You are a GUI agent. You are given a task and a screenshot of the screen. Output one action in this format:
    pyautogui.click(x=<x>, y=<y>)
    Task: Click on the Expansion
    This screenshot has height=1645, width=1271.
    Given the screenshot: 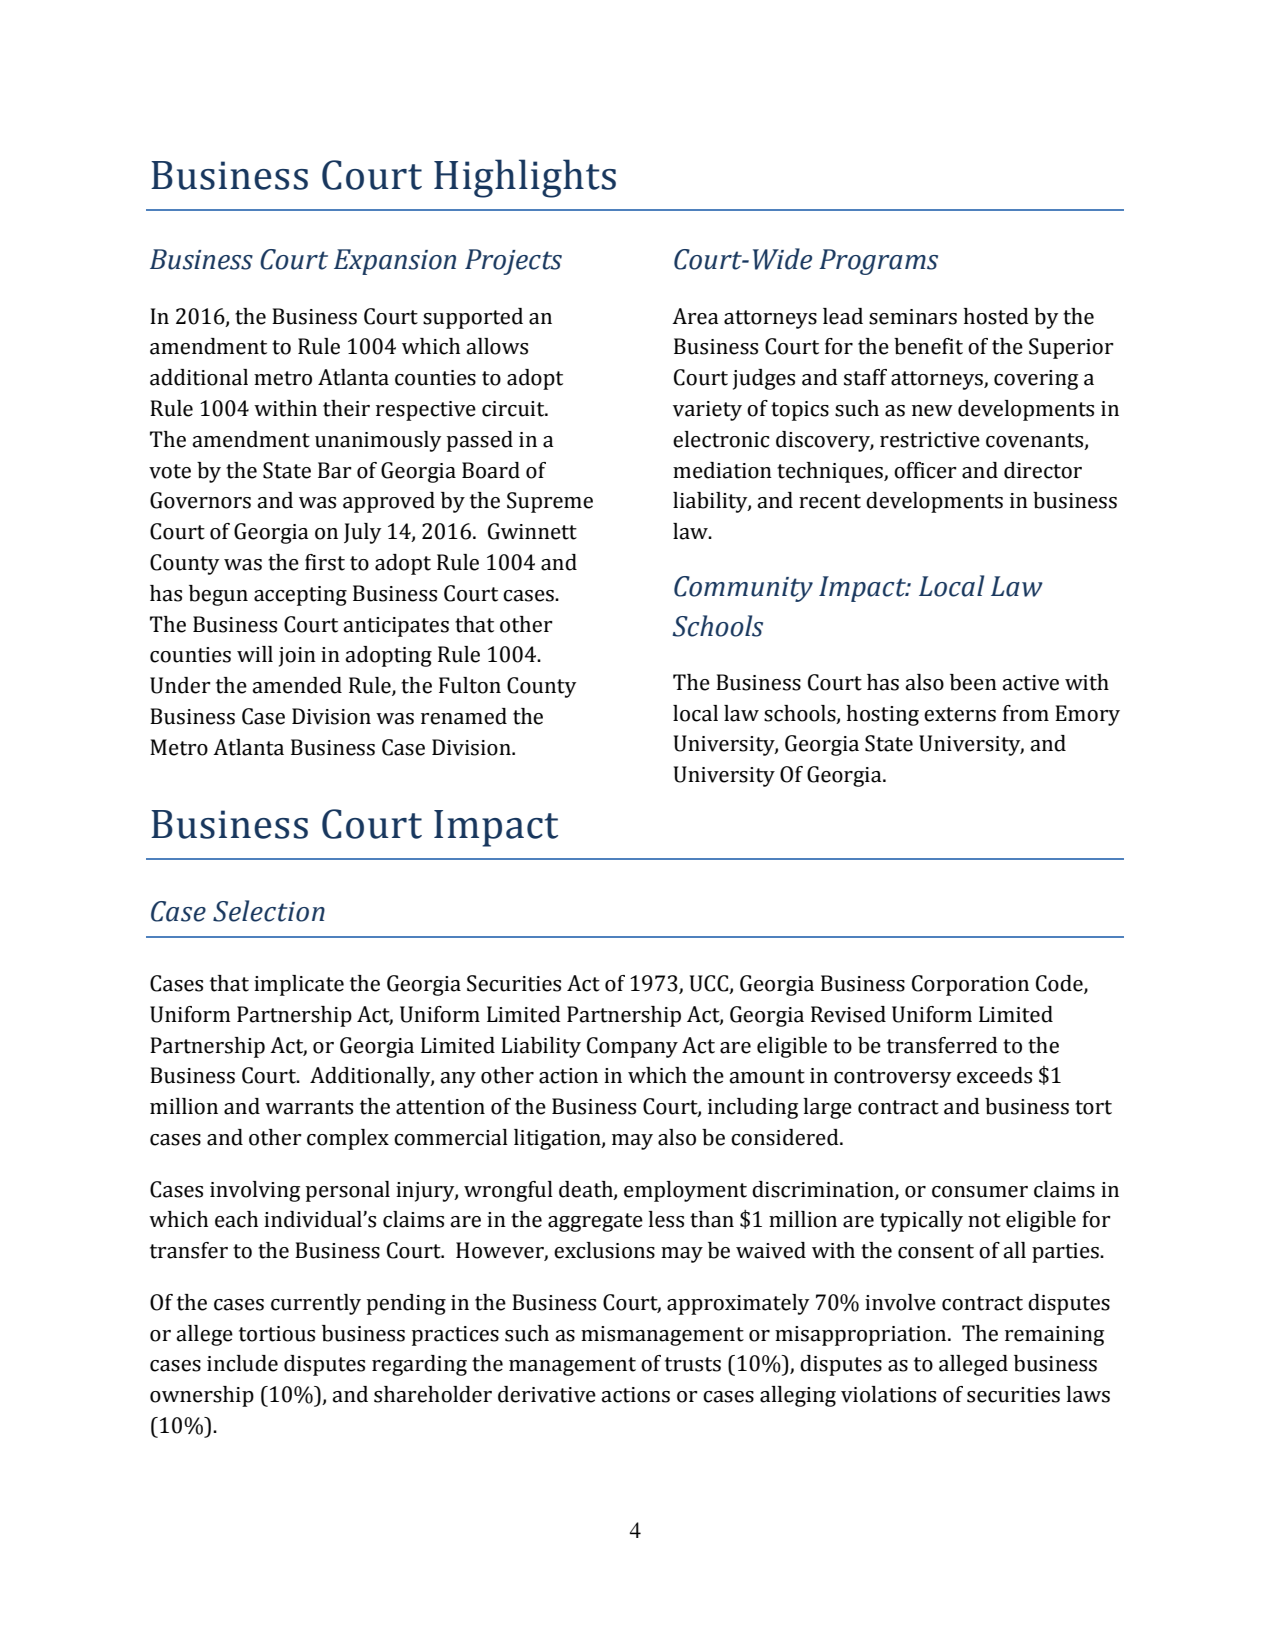 What is the action you would take?
    pyautogui.click(x=395, y=262)
